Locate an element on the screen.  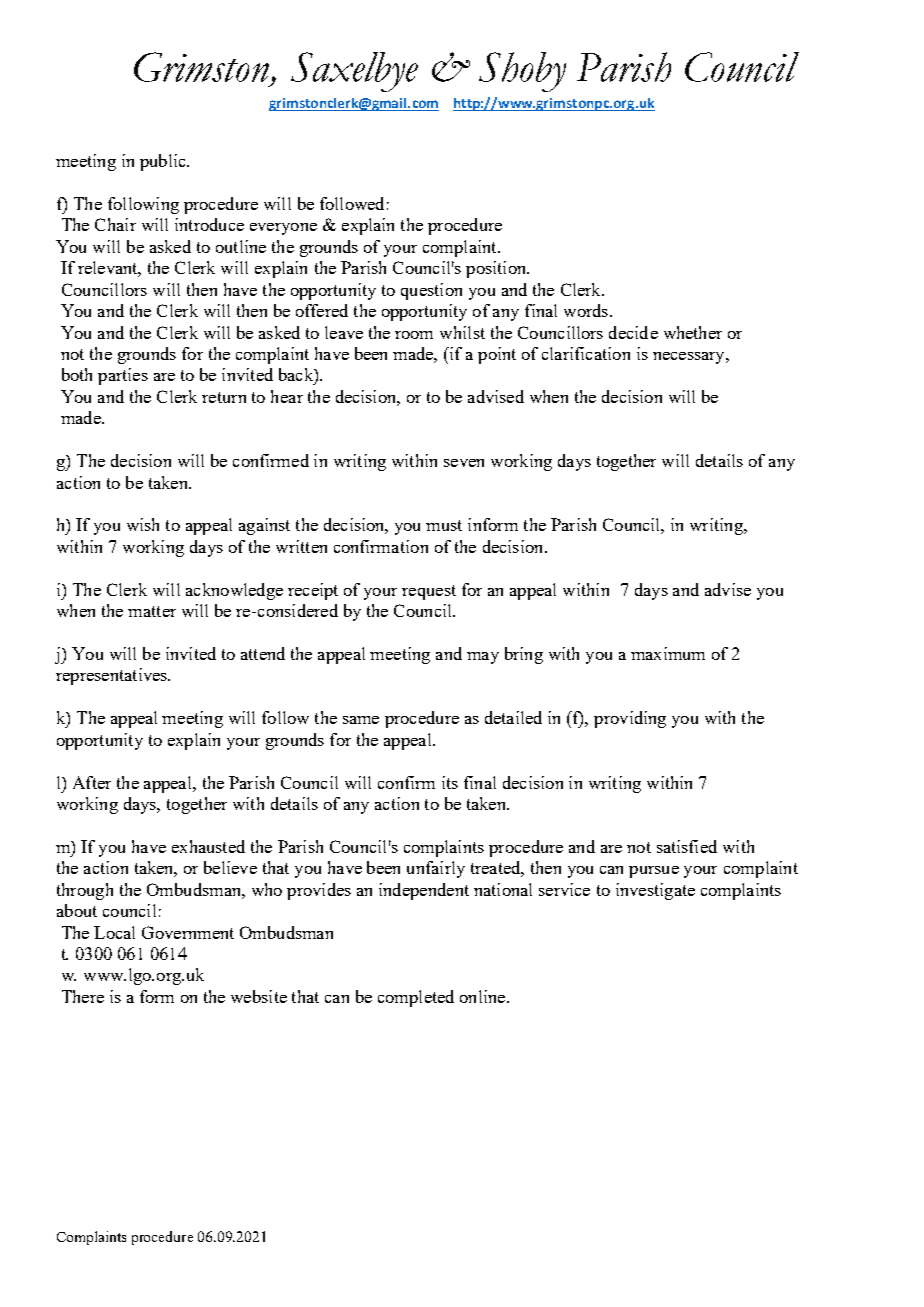
Local is located at coordinates (114, 932).
